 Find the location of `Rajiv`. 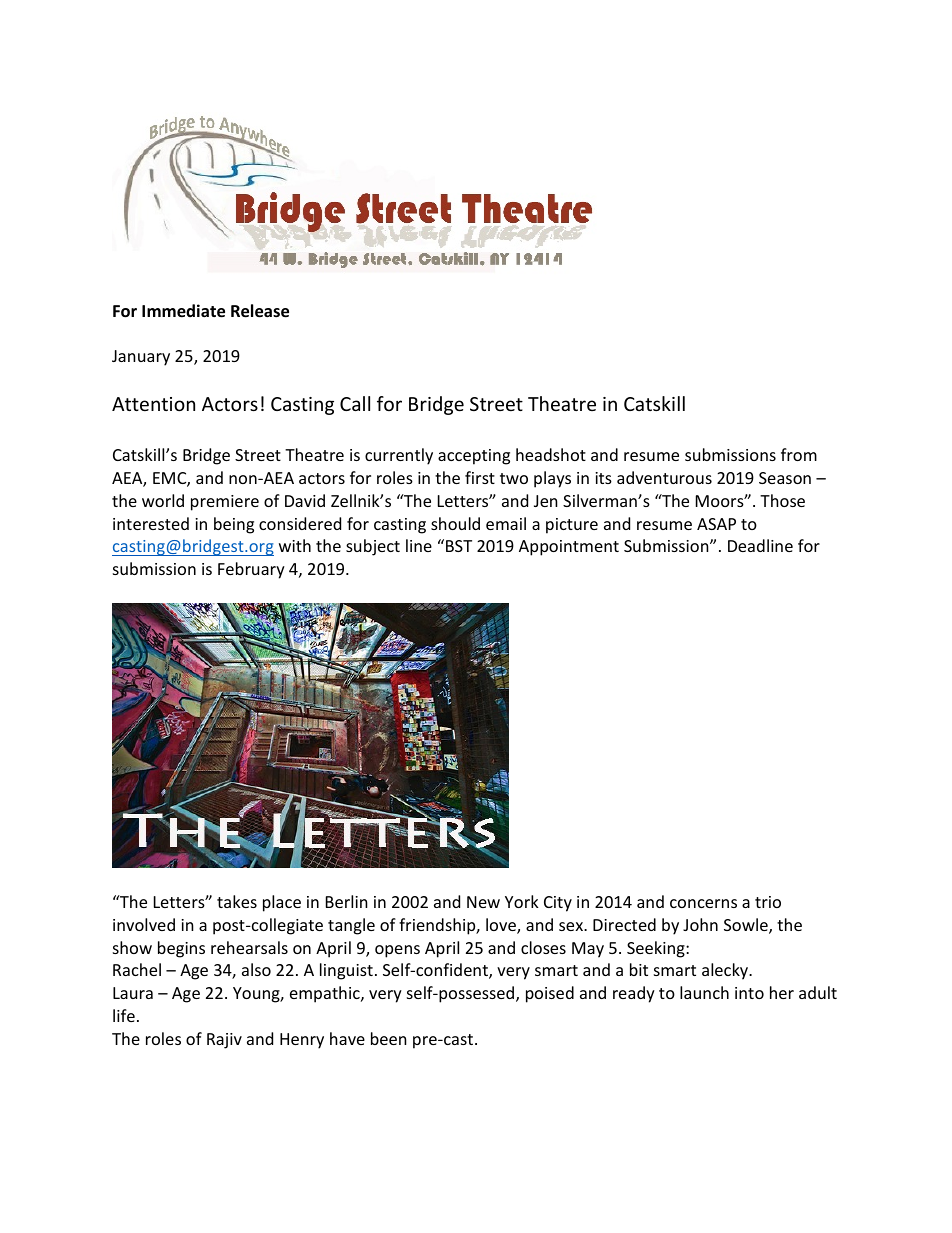

Rajiv is located at coordinates (224, 1041).
